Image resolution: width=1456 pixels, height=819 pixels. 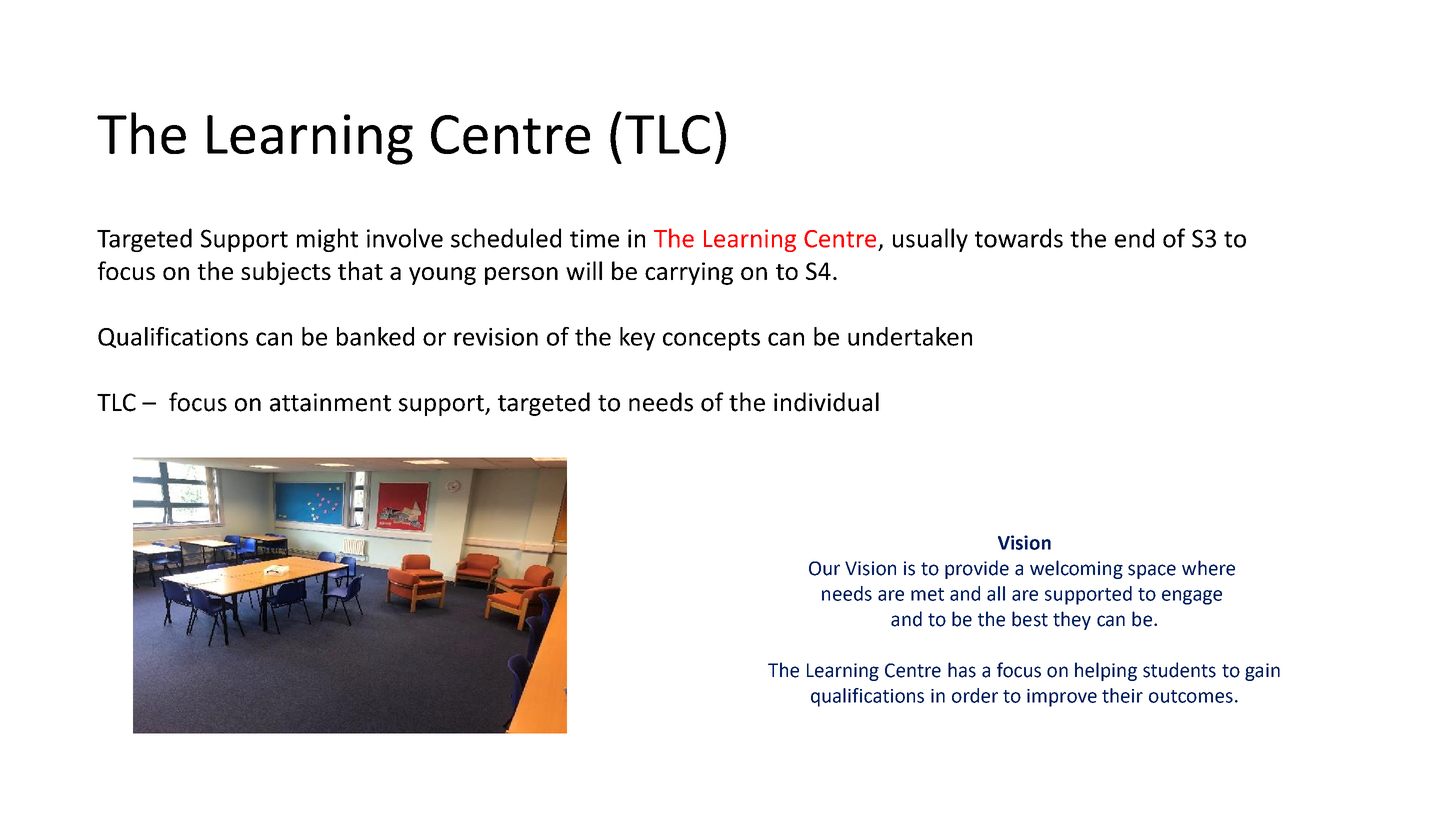 What do you see at coordinates (1152, 571) in the page?
I see `space` at bounding box center [1152, 571].
